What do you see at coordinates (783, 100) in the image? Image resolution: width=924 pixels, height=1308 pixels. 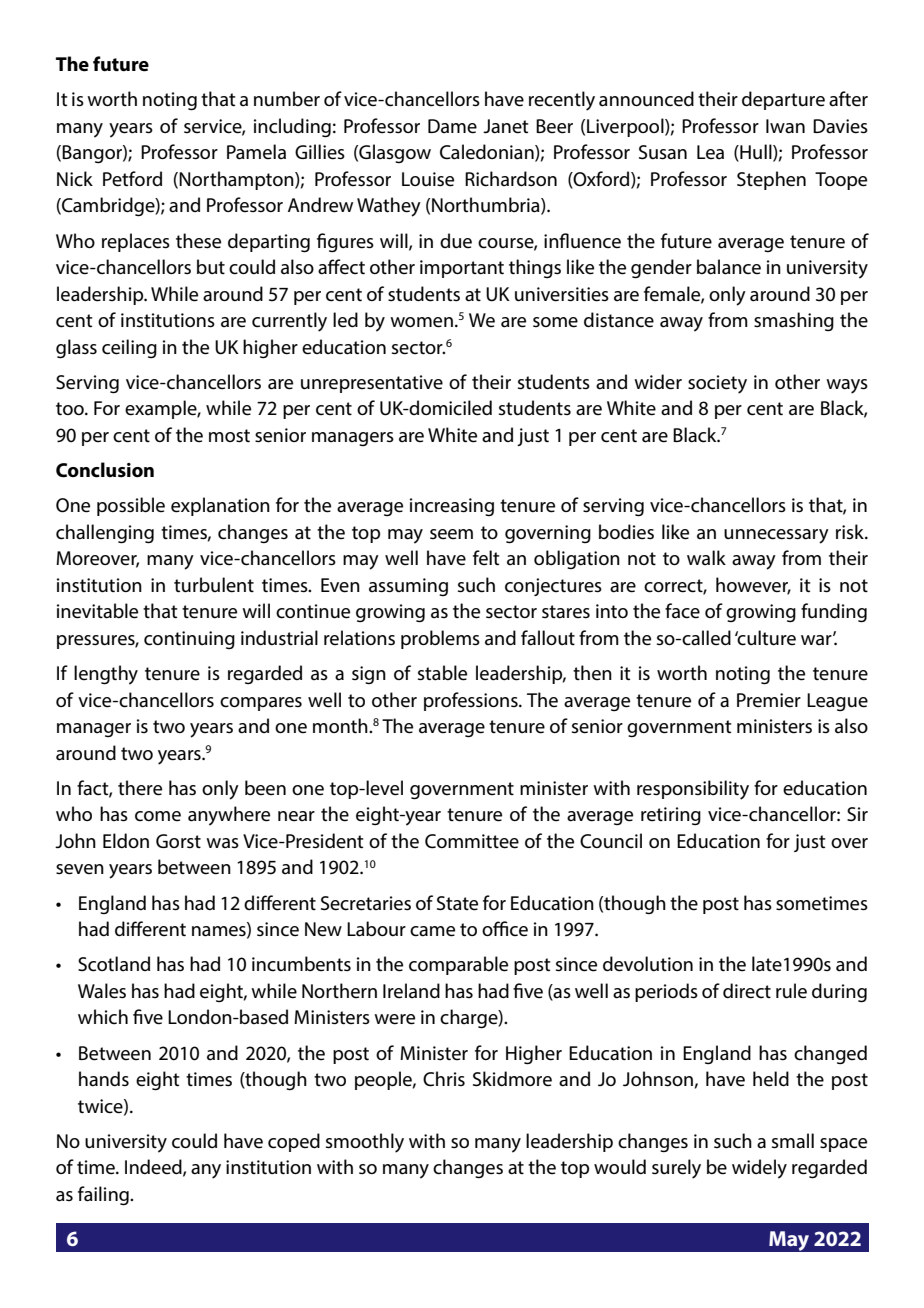 I see `departure` at bounding box center [783, 100].
